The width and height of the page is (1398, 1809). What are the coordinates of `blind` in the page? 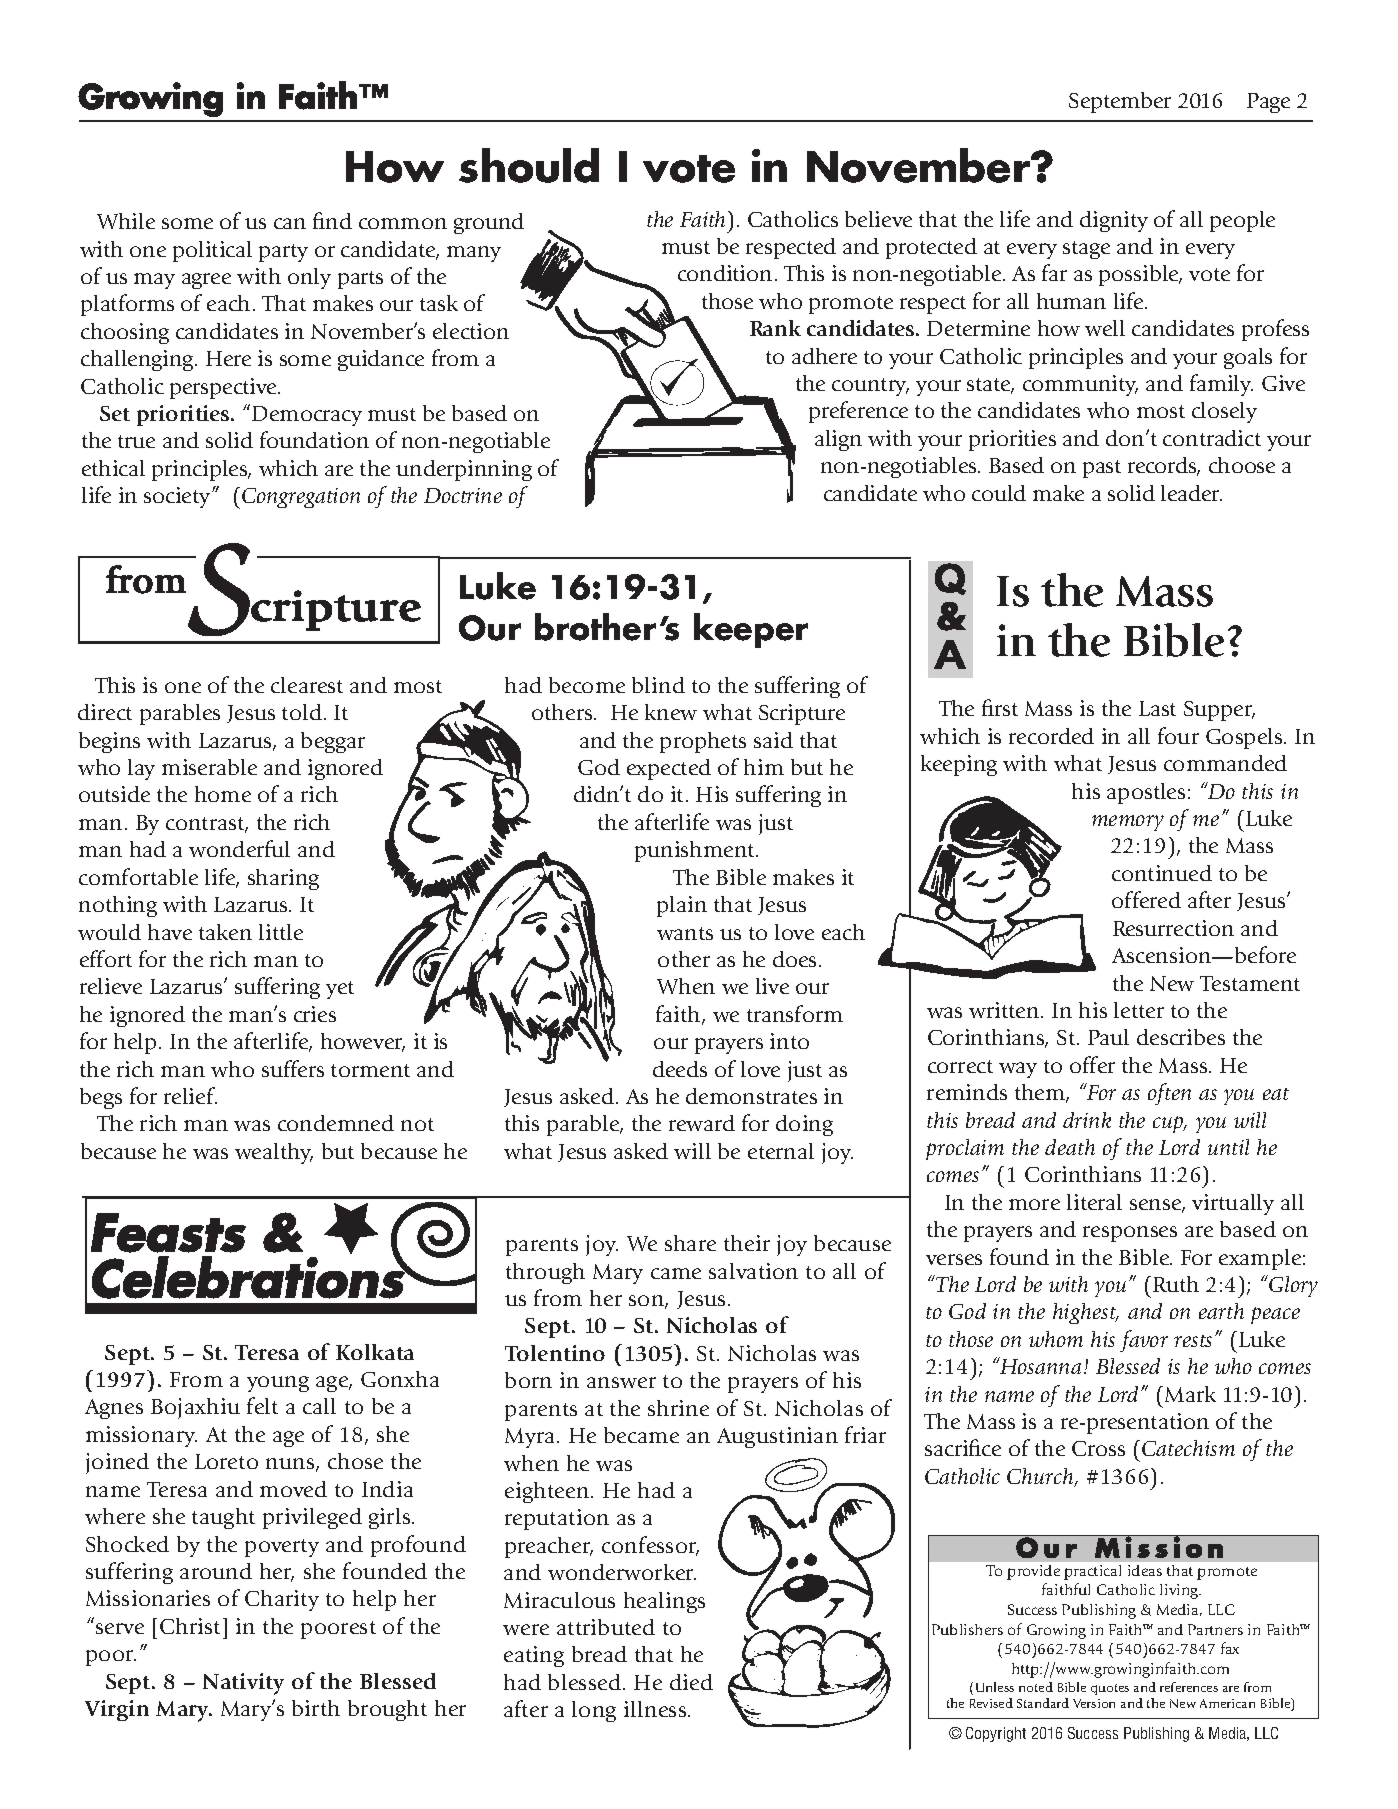 It's located at (658, 685).
